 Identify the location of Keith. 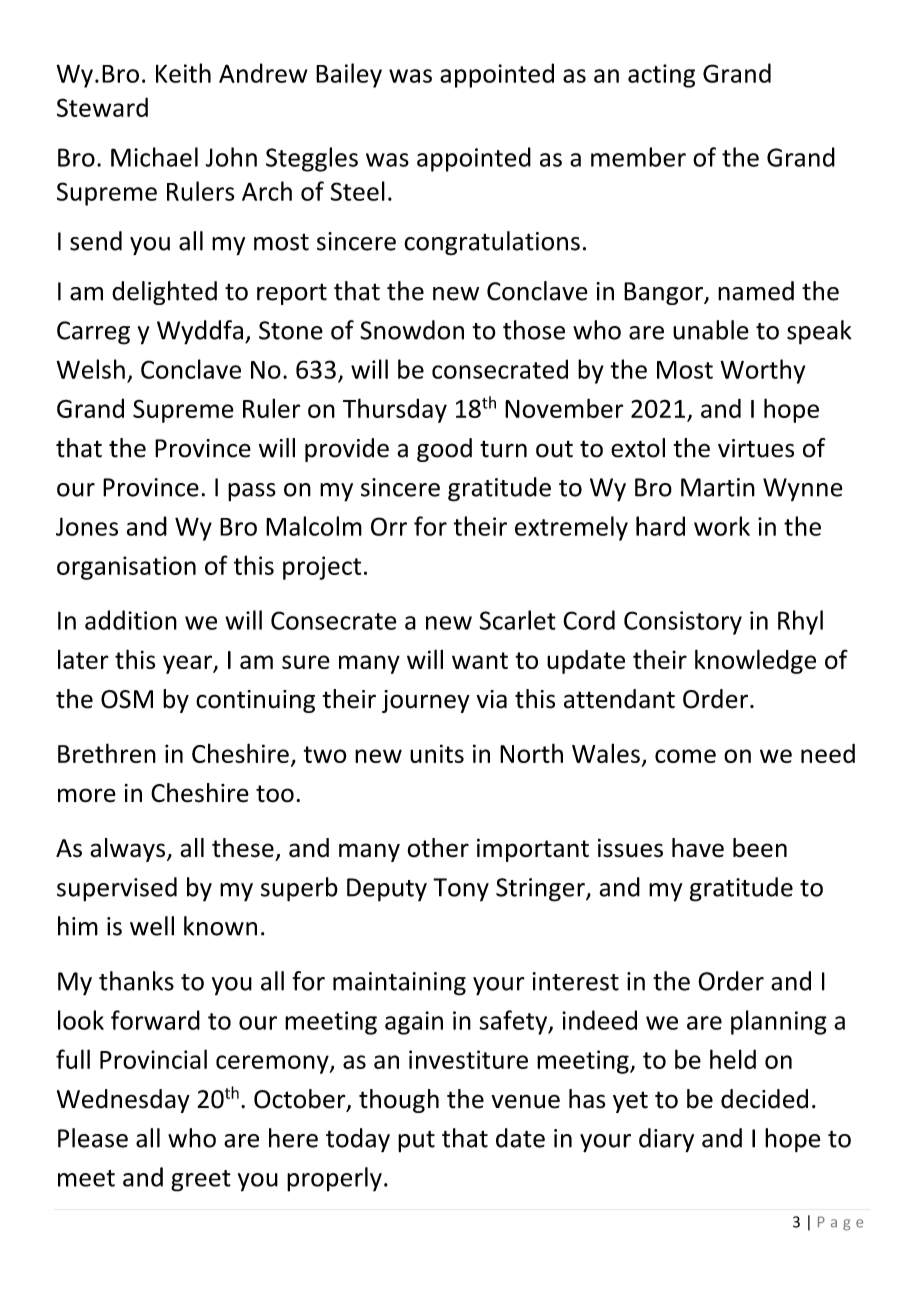
(183, 73).
